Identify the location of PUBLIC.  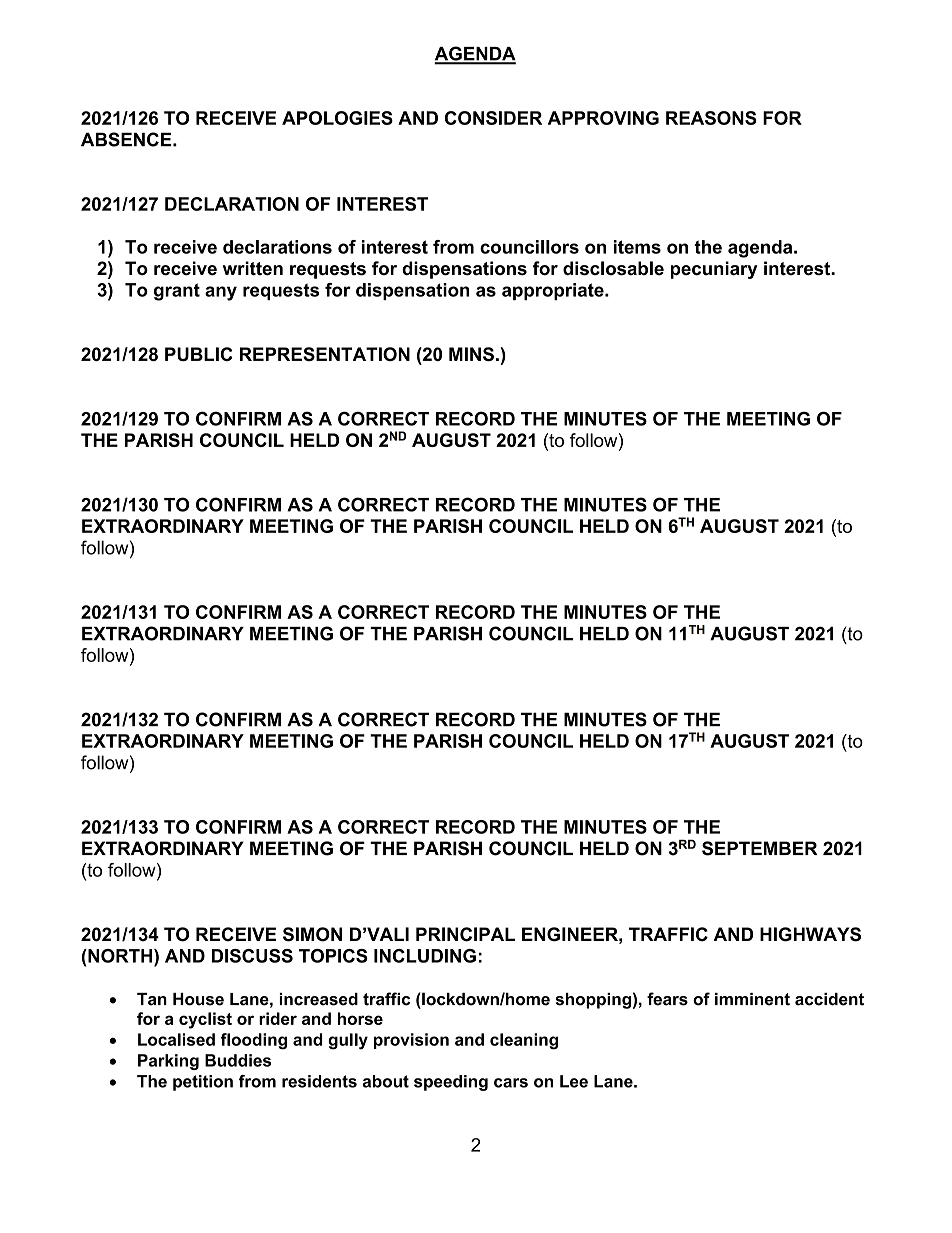
(199, 354).
